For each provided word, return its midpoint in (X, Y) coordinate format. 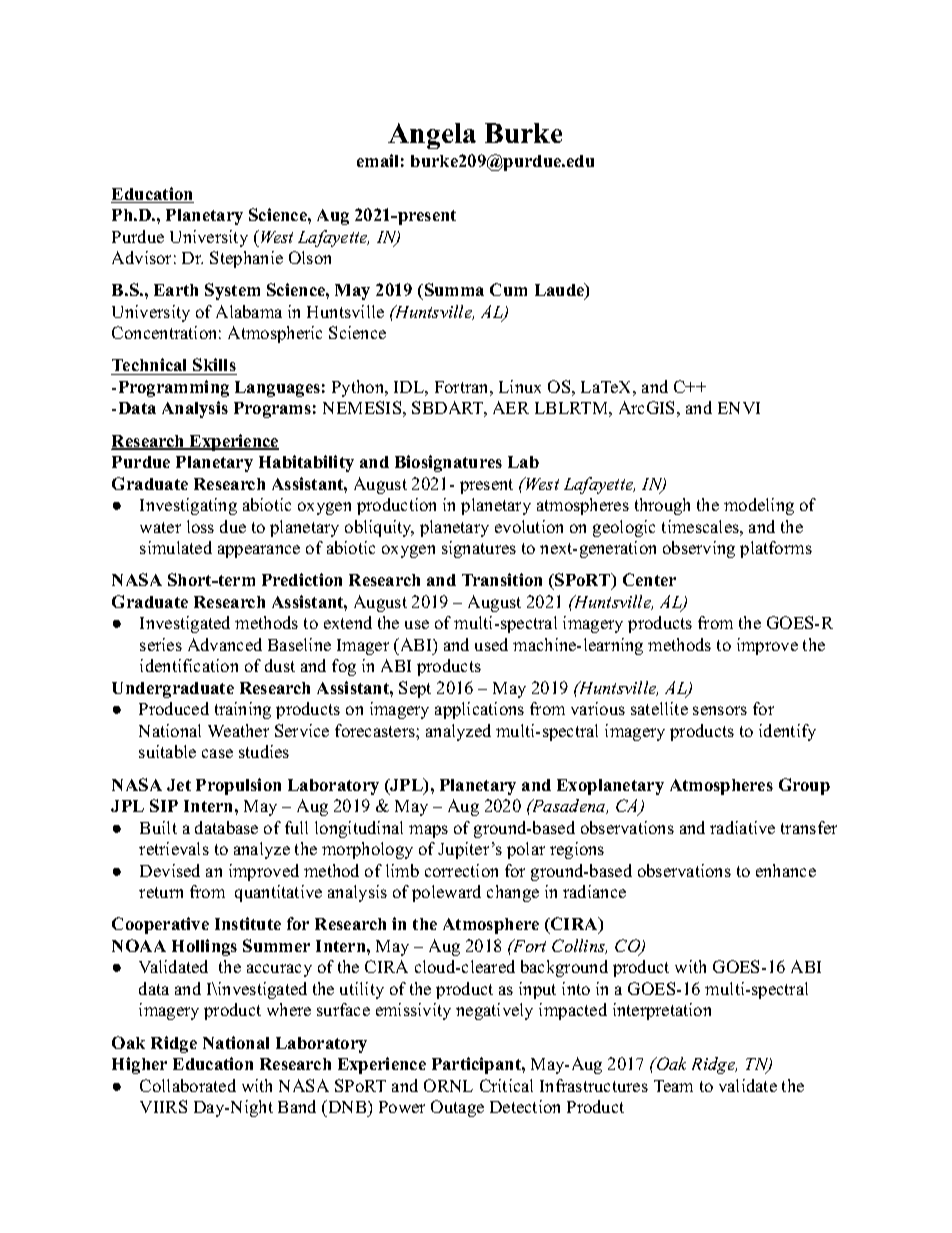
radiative (742, 827)
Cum (508, 289)
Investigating (188, 506)
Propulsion (238, 786)
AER (511, 407)
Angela (432, 136)
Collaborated (188, 1085)
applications (479, 710)
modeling (759, 506)
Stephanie (246, 259)
